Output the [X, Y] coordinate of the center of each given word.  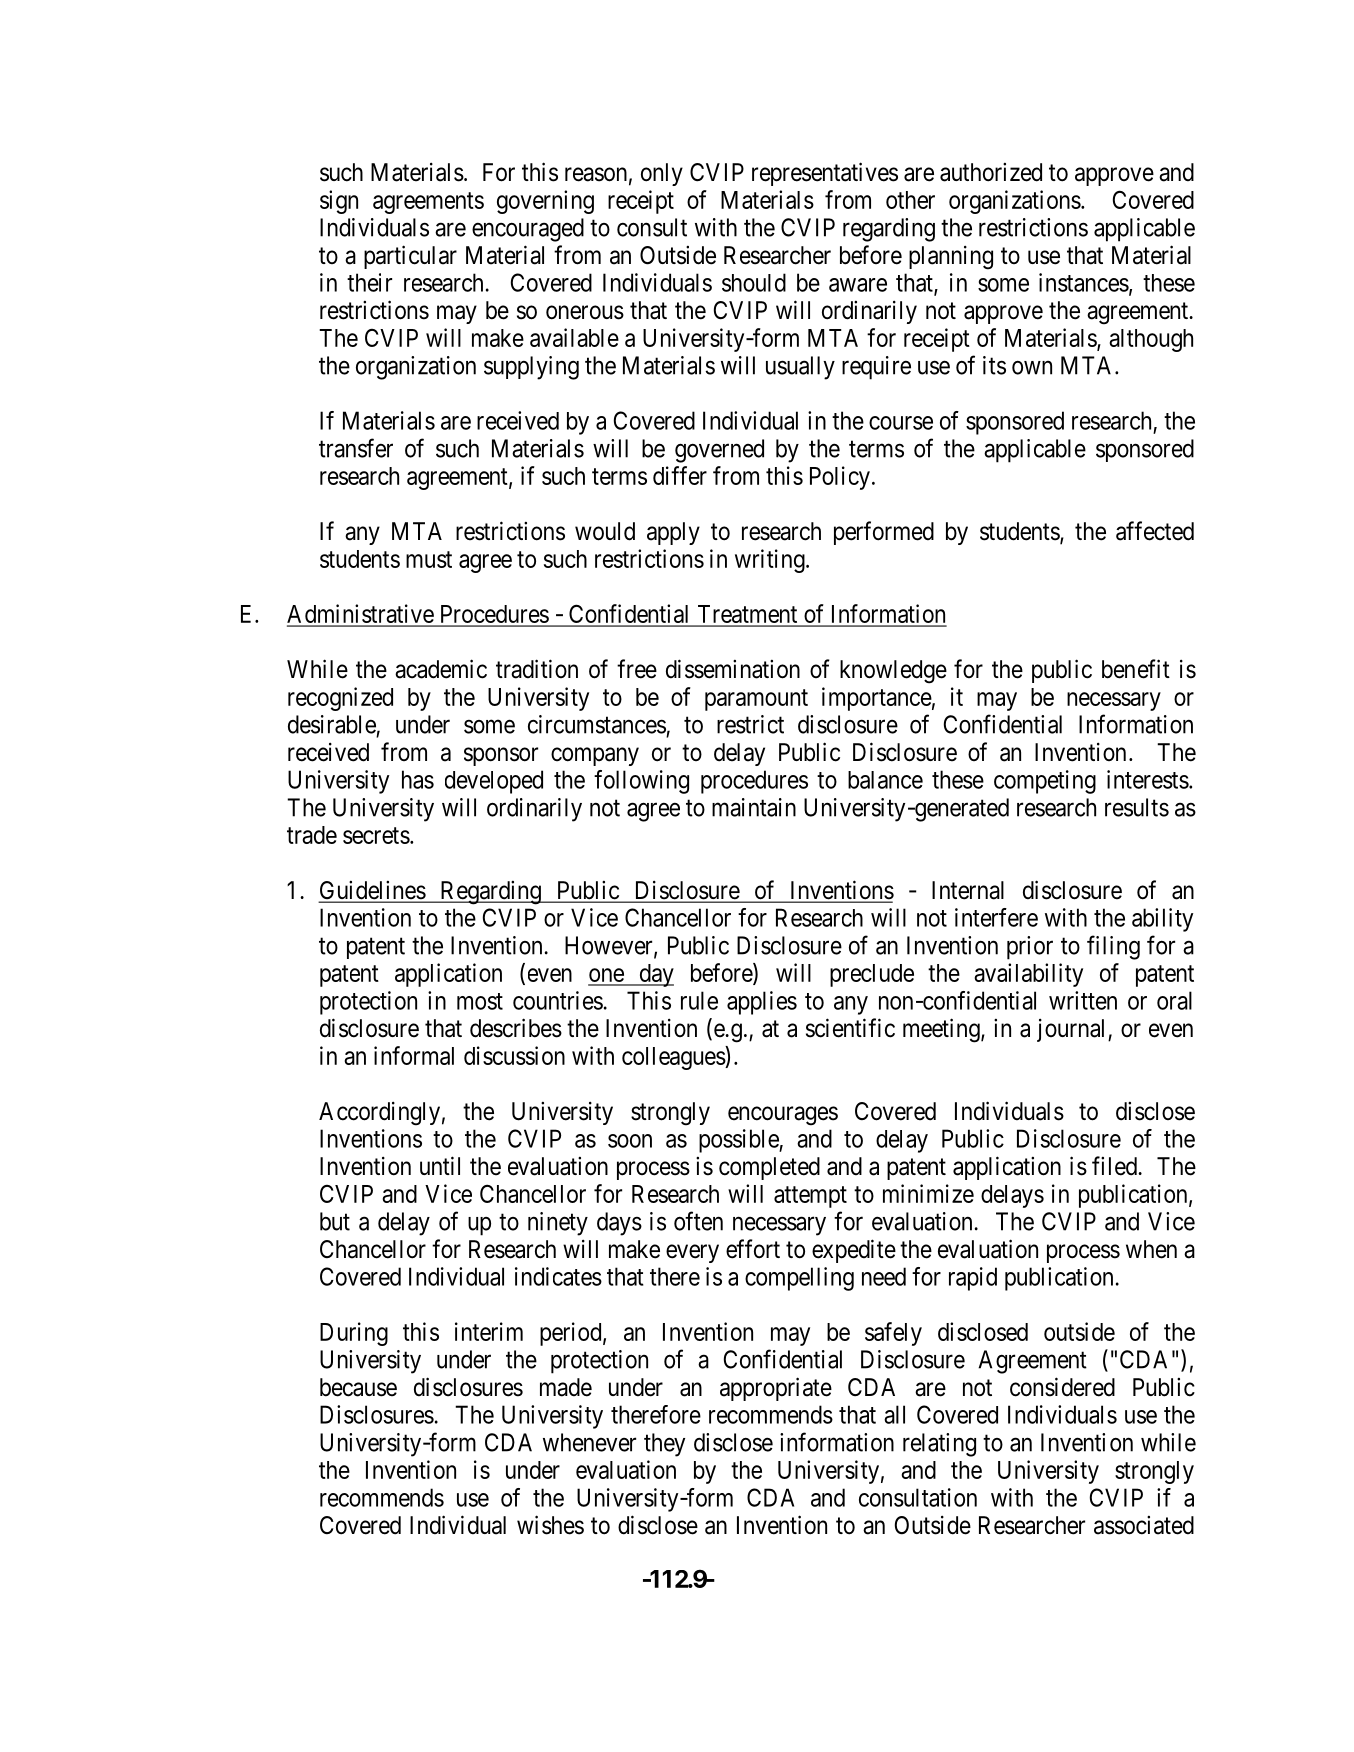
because [358, 1387]
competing [1045, 782]
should [754, 282]
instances [1084, 282]
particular [410, 257]
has [418, 779]
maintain [754, 807]
